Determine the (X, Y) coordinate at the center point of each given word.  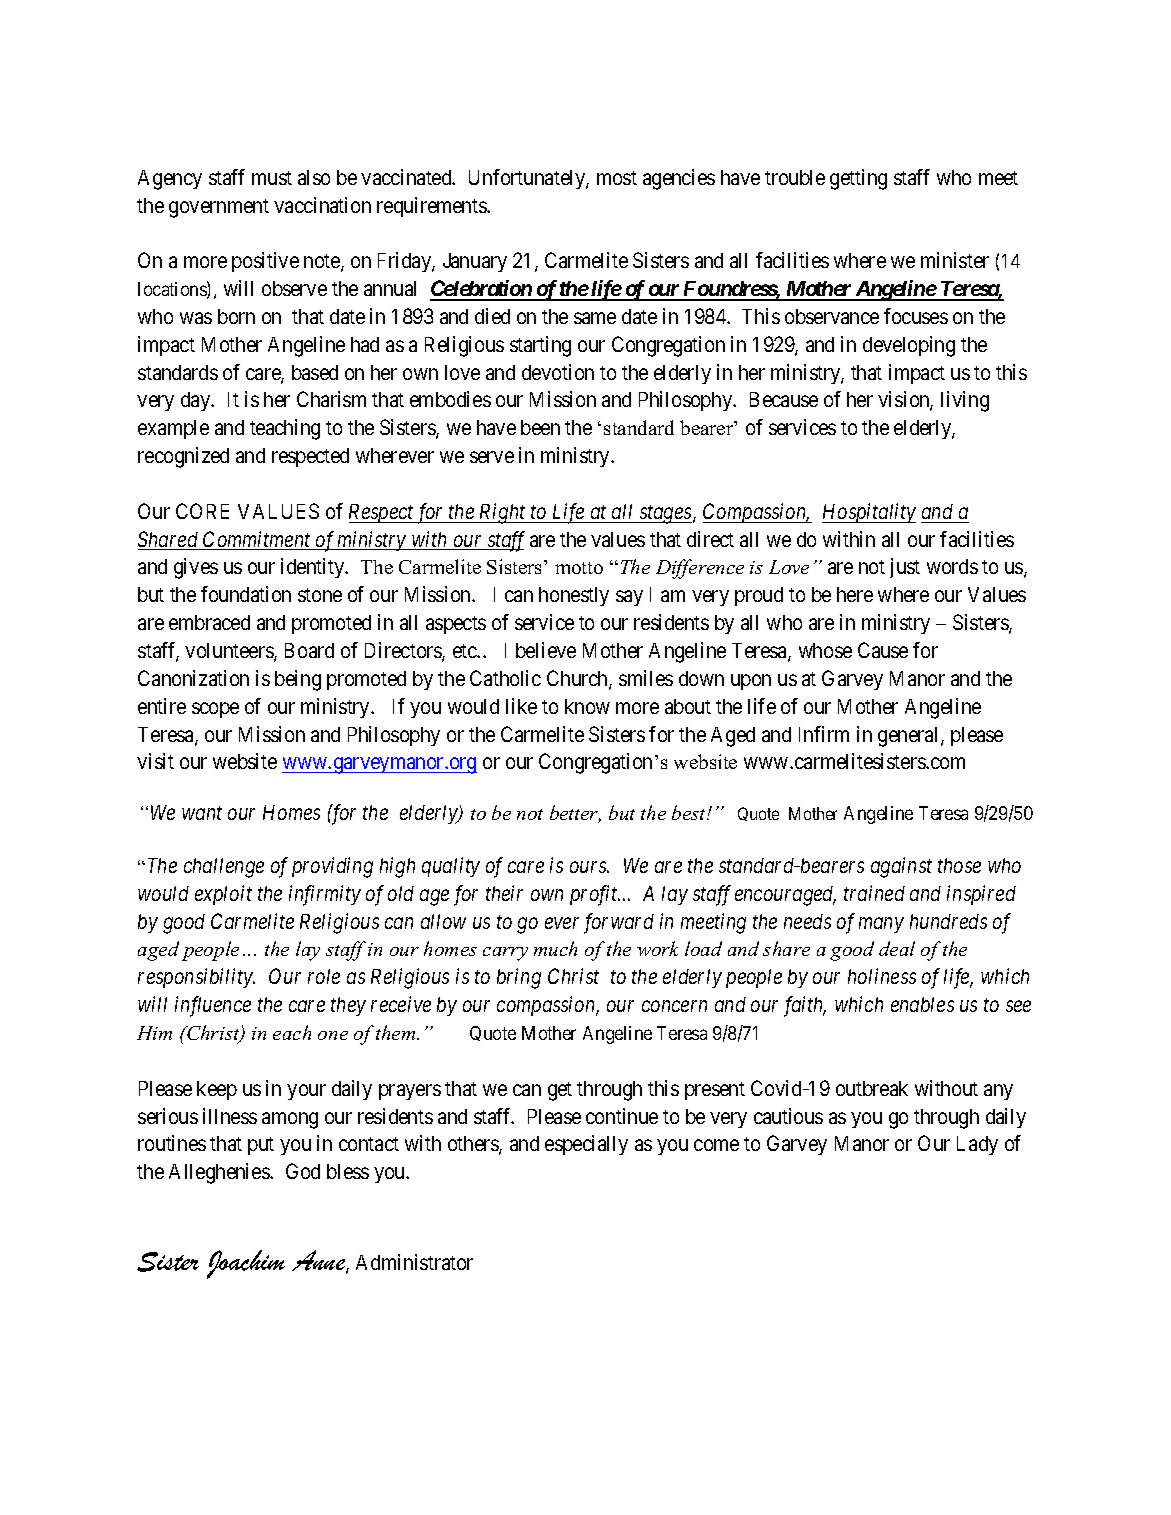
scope (215, 710)
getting (858, 179)
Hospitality (869, 513)
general (910, 737)
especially (586, 1145)
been (540, 427)
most (617, 178)
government (219, 208)
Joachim (246, 1264)
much (555, 948)
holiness (882, 976)
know (587, 706)
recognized (183, 457)
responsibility (196, 978)
